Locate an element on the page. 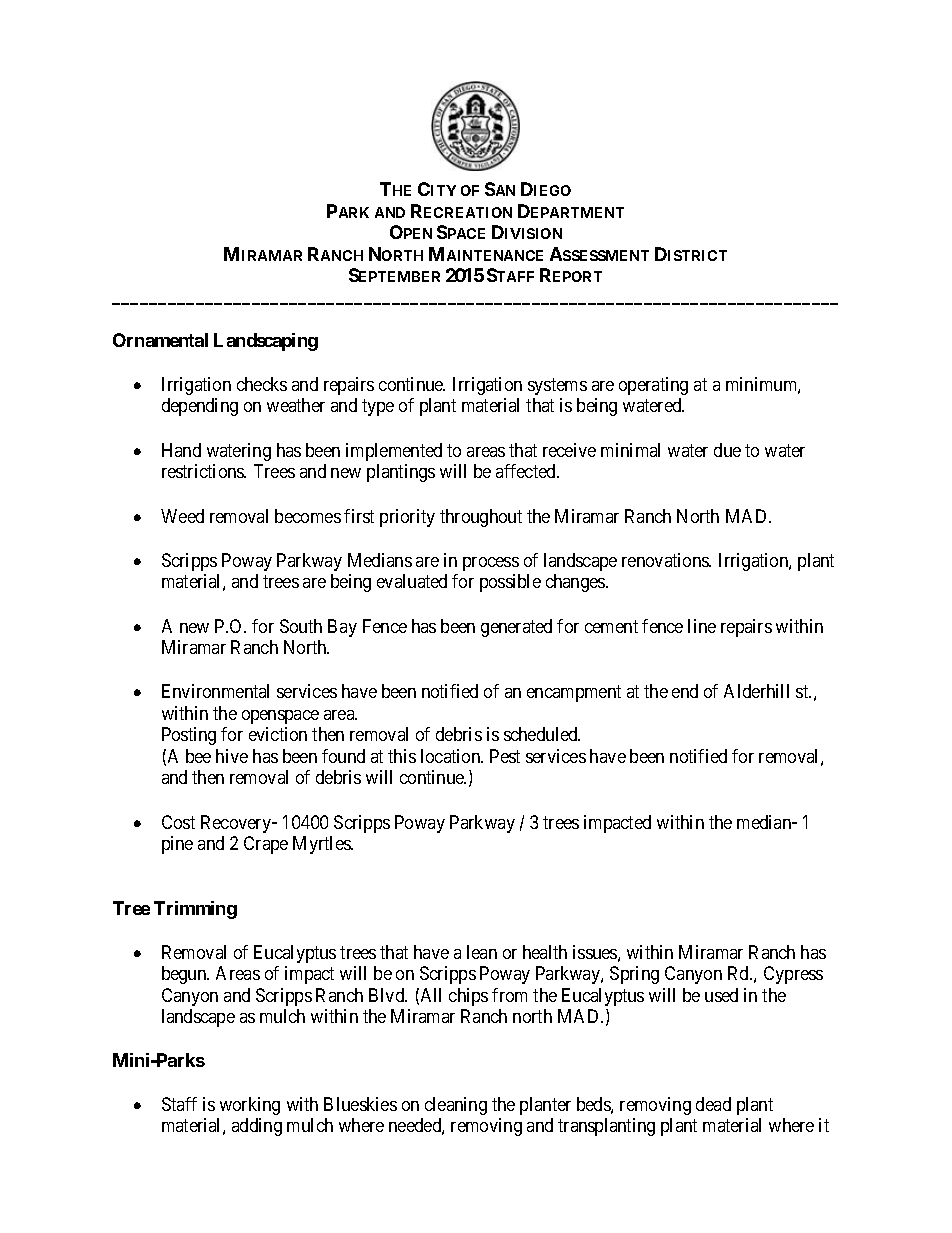 This page has height=1233, width=952. working is located at coordinates (250, 1106).
